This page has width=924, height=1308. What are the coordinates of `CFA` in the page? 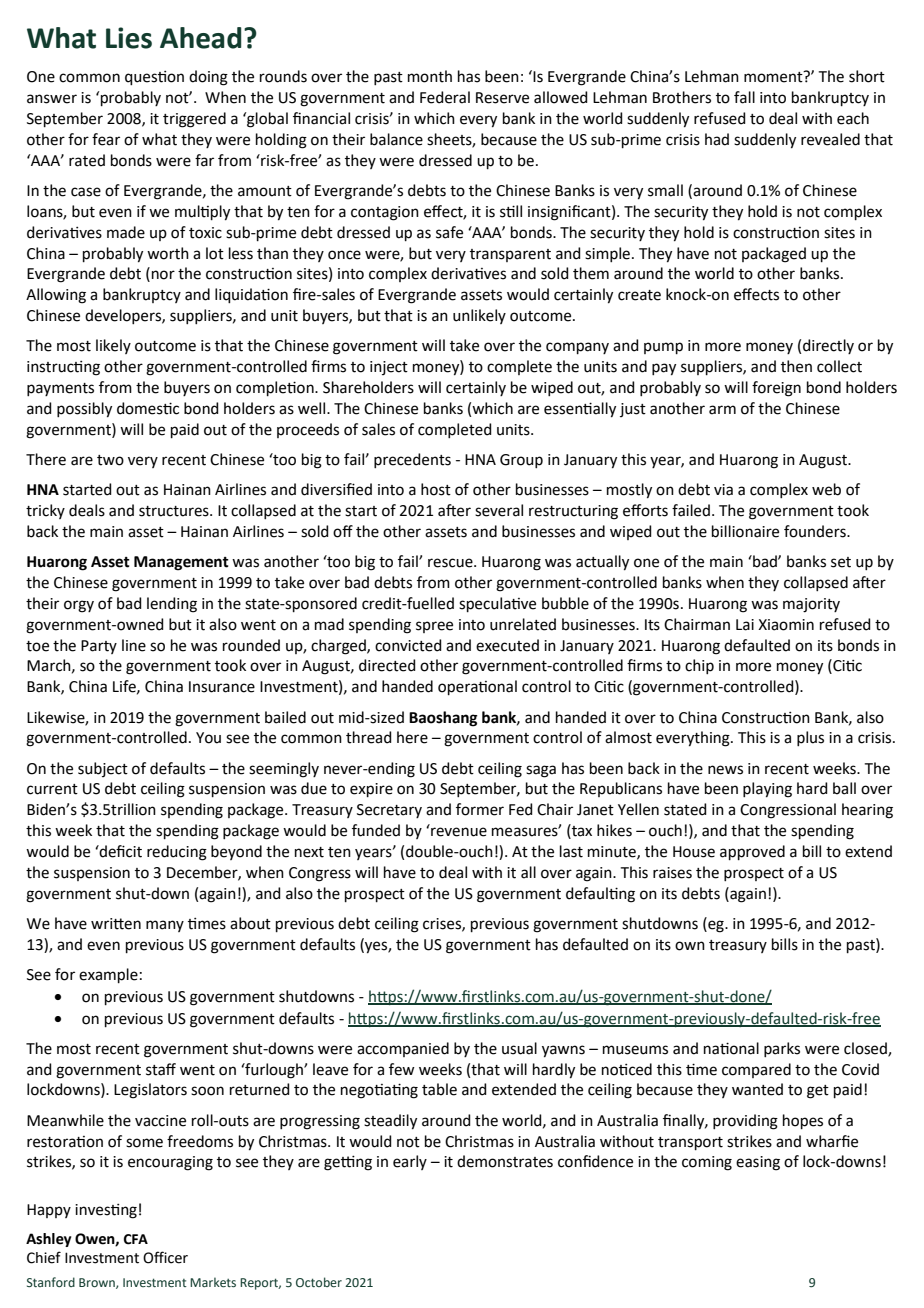 It's located at (136, 1239).
